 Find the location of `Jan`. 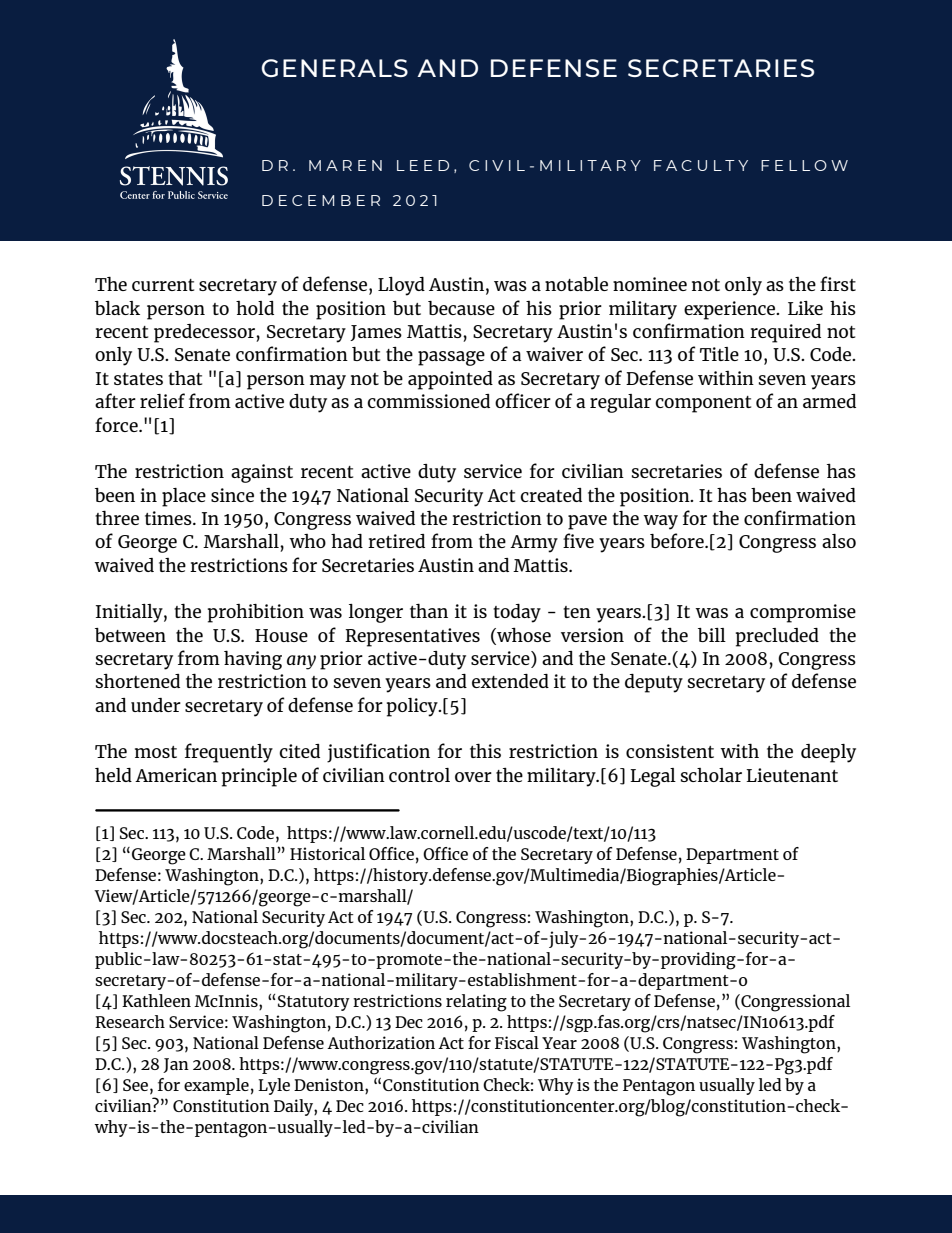

Jan is located at coordinates (176, 1065).
